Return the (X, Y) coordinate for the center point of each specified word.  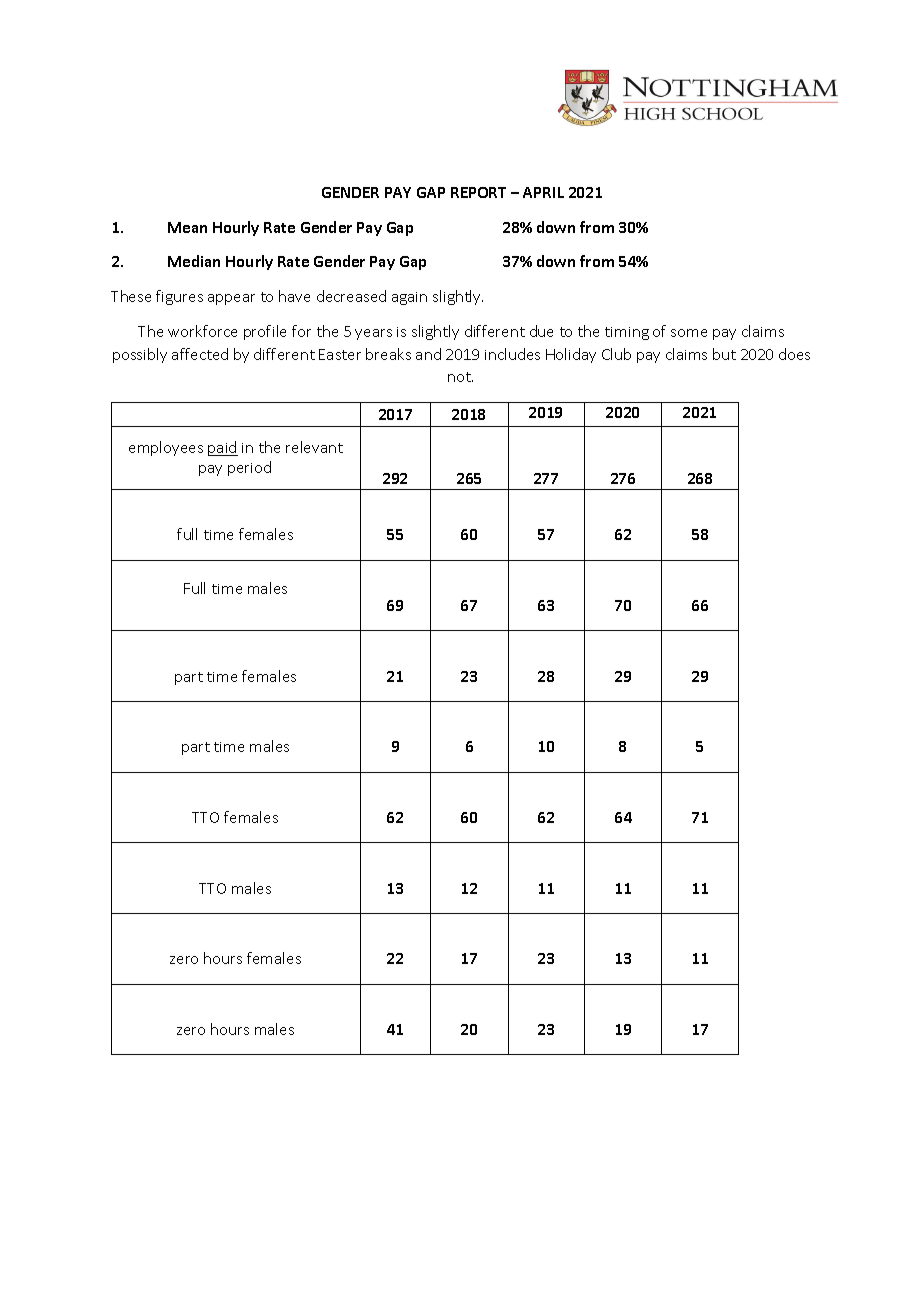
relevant (314, 447)
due (541, 331)
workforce (202, 331)
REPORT (478, 192)
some (689, 333)
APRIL (543, 192)
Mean (187, 227)
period (249, 468)
